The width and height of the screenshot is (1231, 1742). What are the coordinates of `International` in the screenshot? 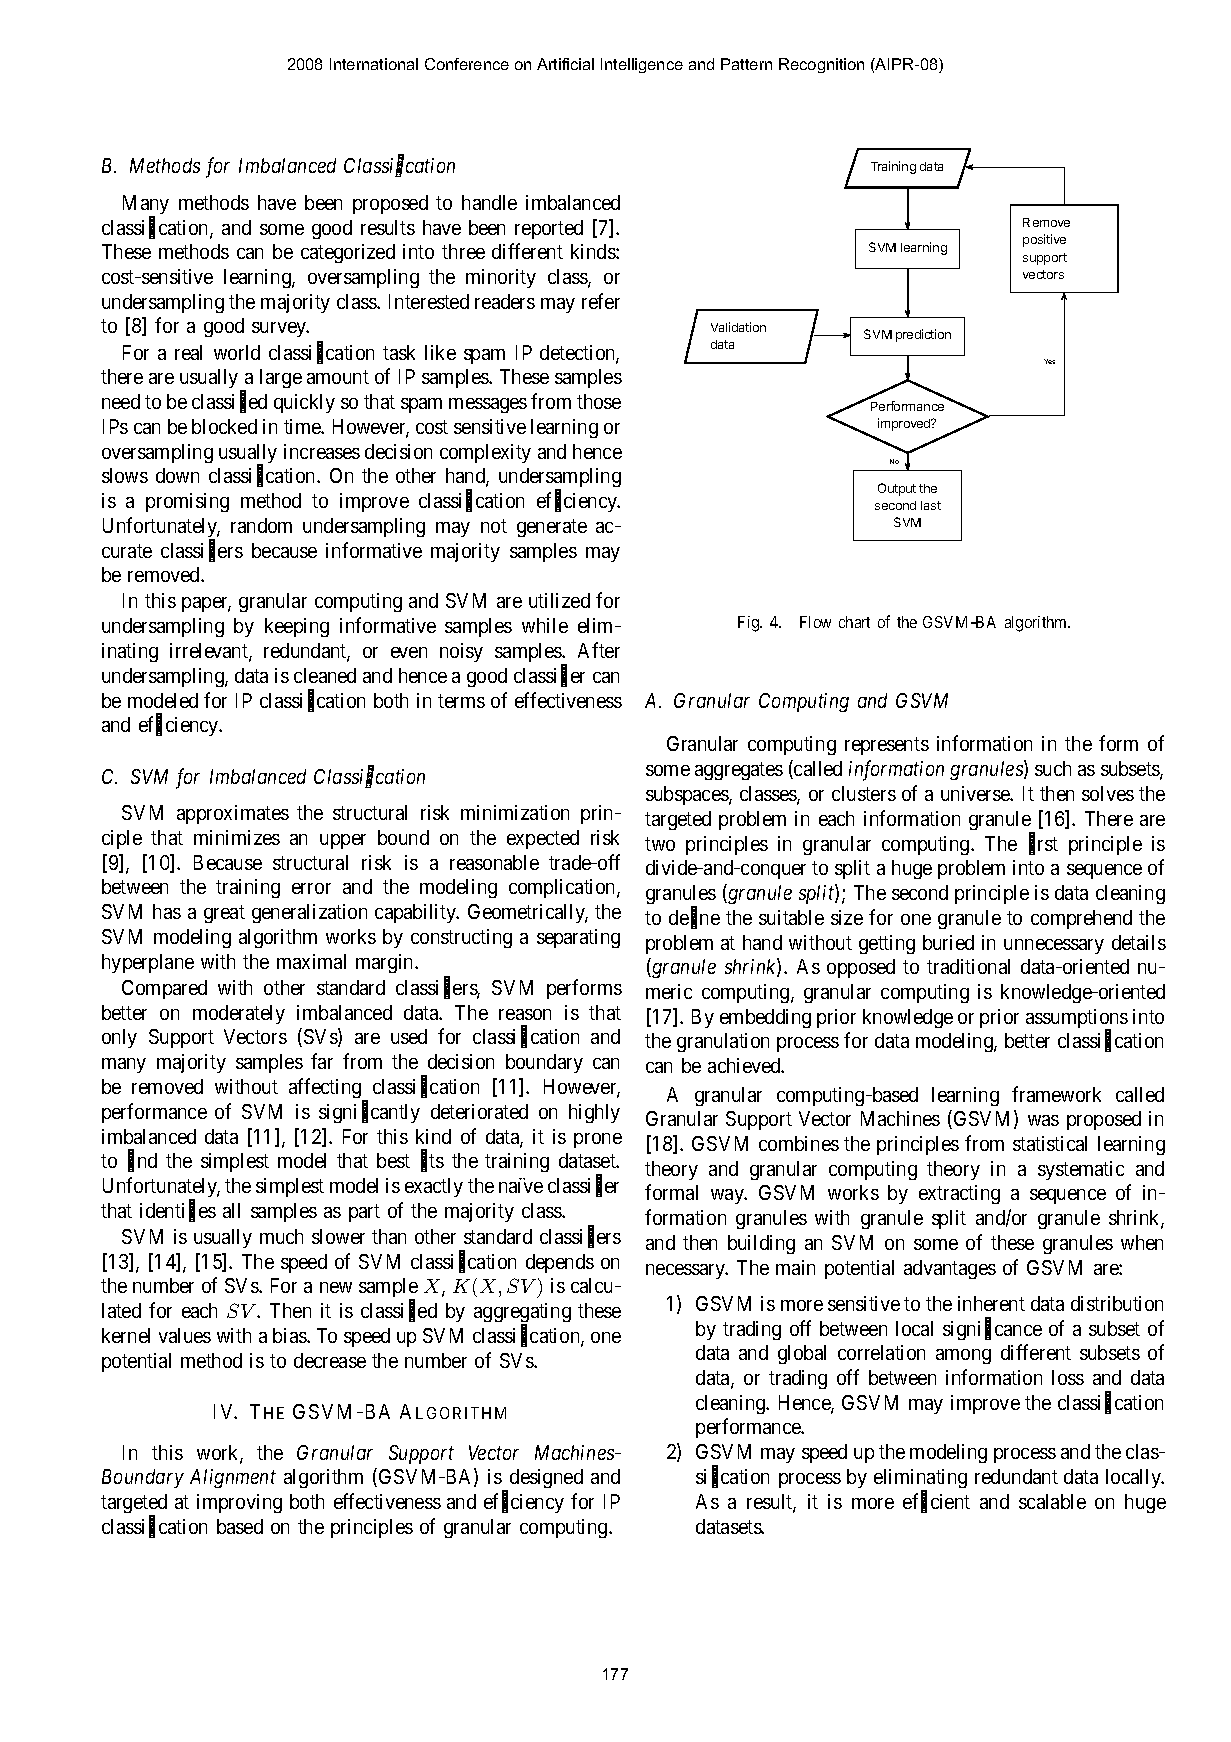 It's located at (374, 64).
